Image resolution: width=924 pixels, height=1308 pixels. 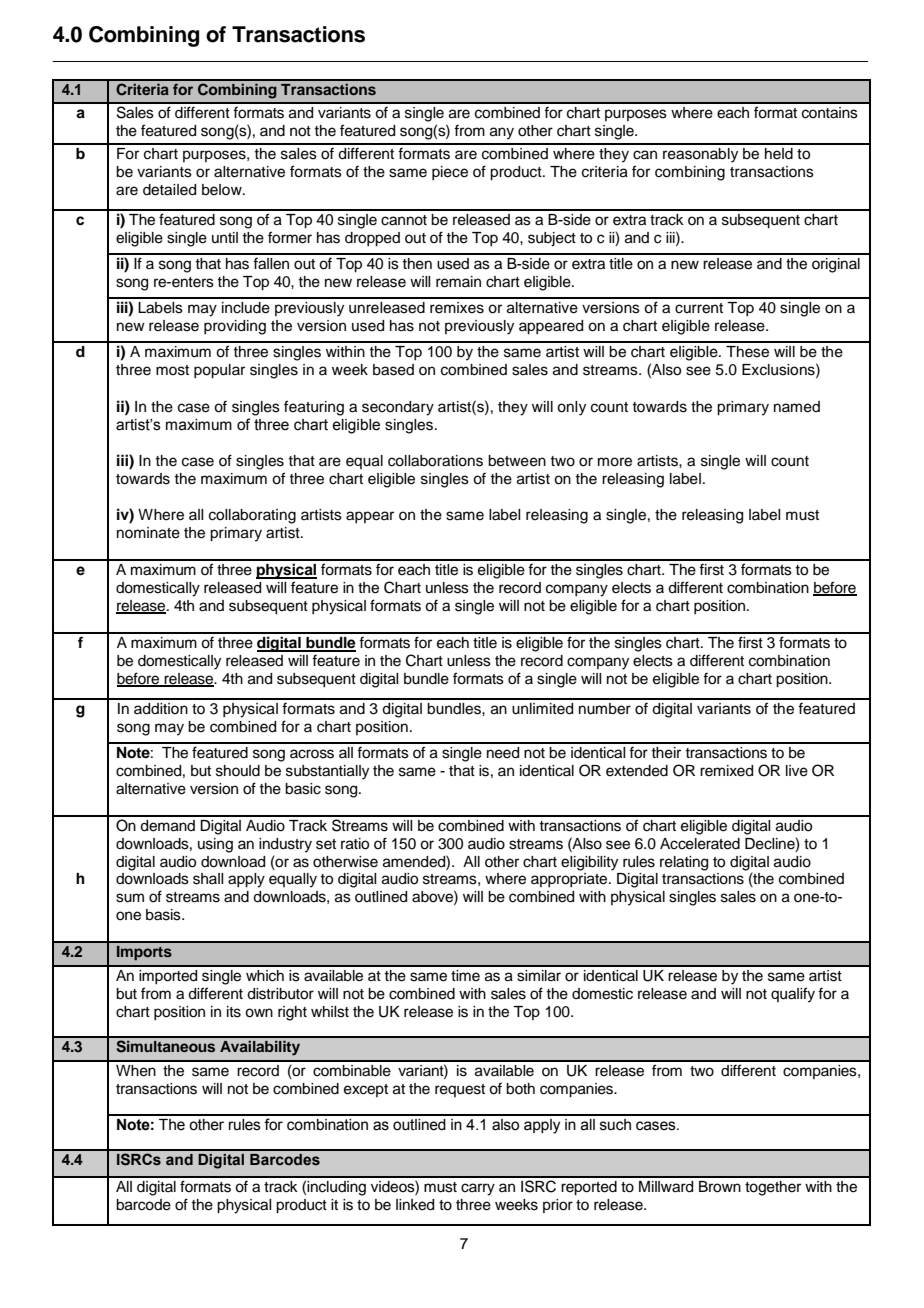 What do you see at coordinates (720, 1187) in the screenshot?
I see `Brown` at bounding box center [720, 1187].
